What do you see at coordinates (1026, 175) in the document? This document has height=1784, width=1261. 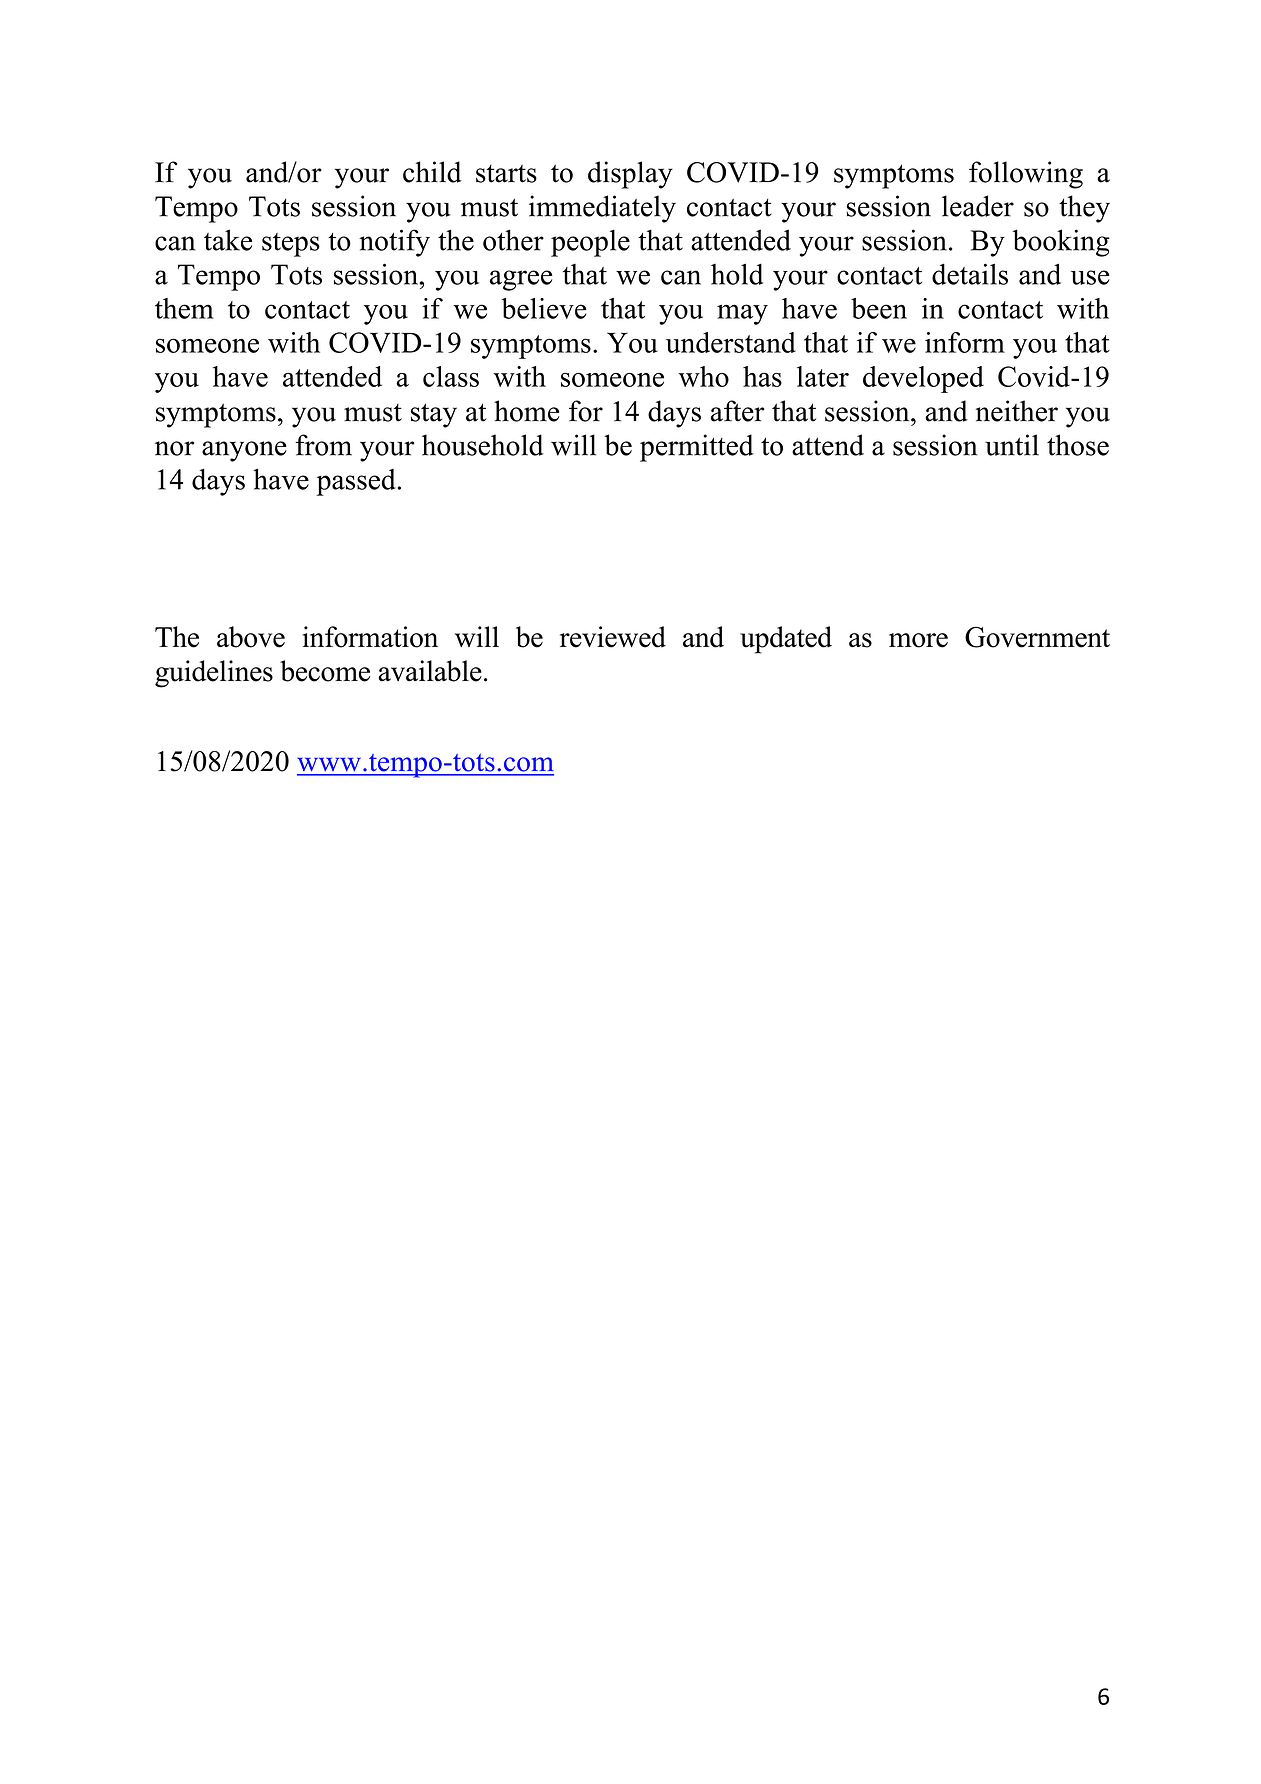 I see `following` at bounding box center [1026, 175].
